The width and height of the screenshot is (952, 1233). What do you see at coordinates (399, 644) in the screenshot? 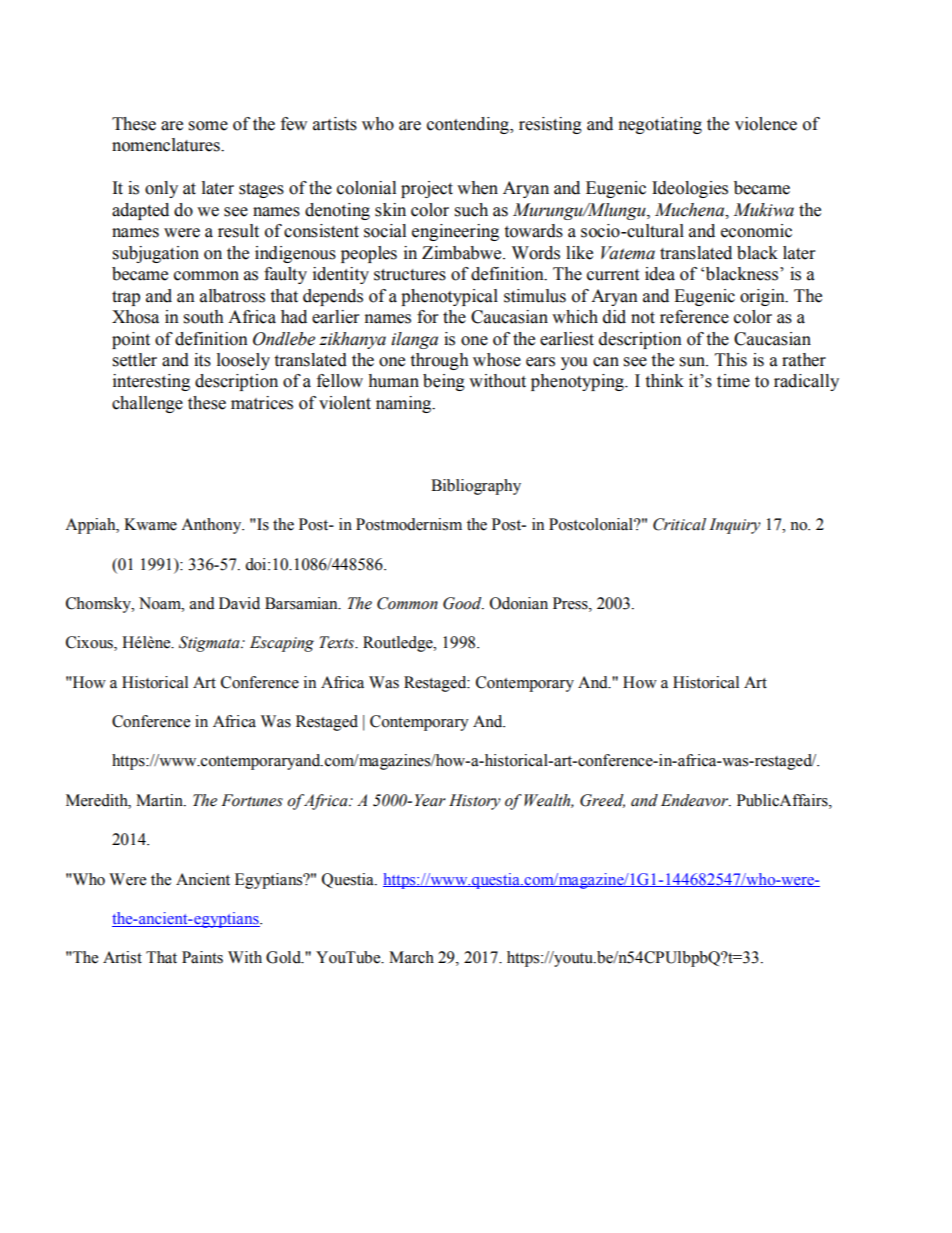
I see `Routledge` at bounding box center [399, 644].
